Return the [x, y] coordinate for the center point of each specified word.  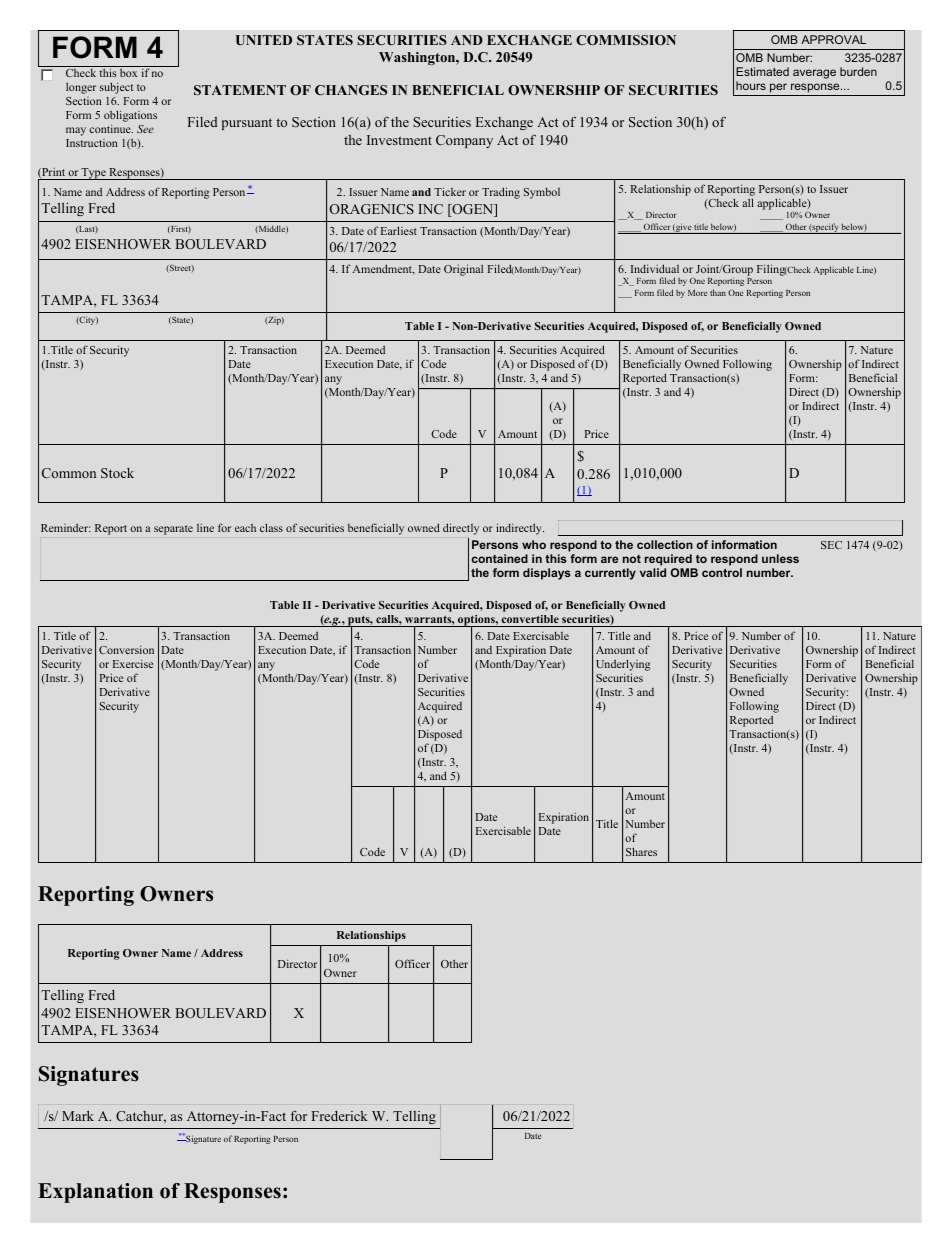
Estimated [762, 71]
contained [500, 558]
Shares [641, 851]
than [718, 292]
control [722, 572]
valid [653, 572]
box [128, 73]
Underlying [623, 666]
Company [464, 141]
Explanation [95, 1193]
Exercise [133, 663]
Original [463, 270]
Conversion [126, 649]
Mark [78, 1115]
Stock [117, 473]
